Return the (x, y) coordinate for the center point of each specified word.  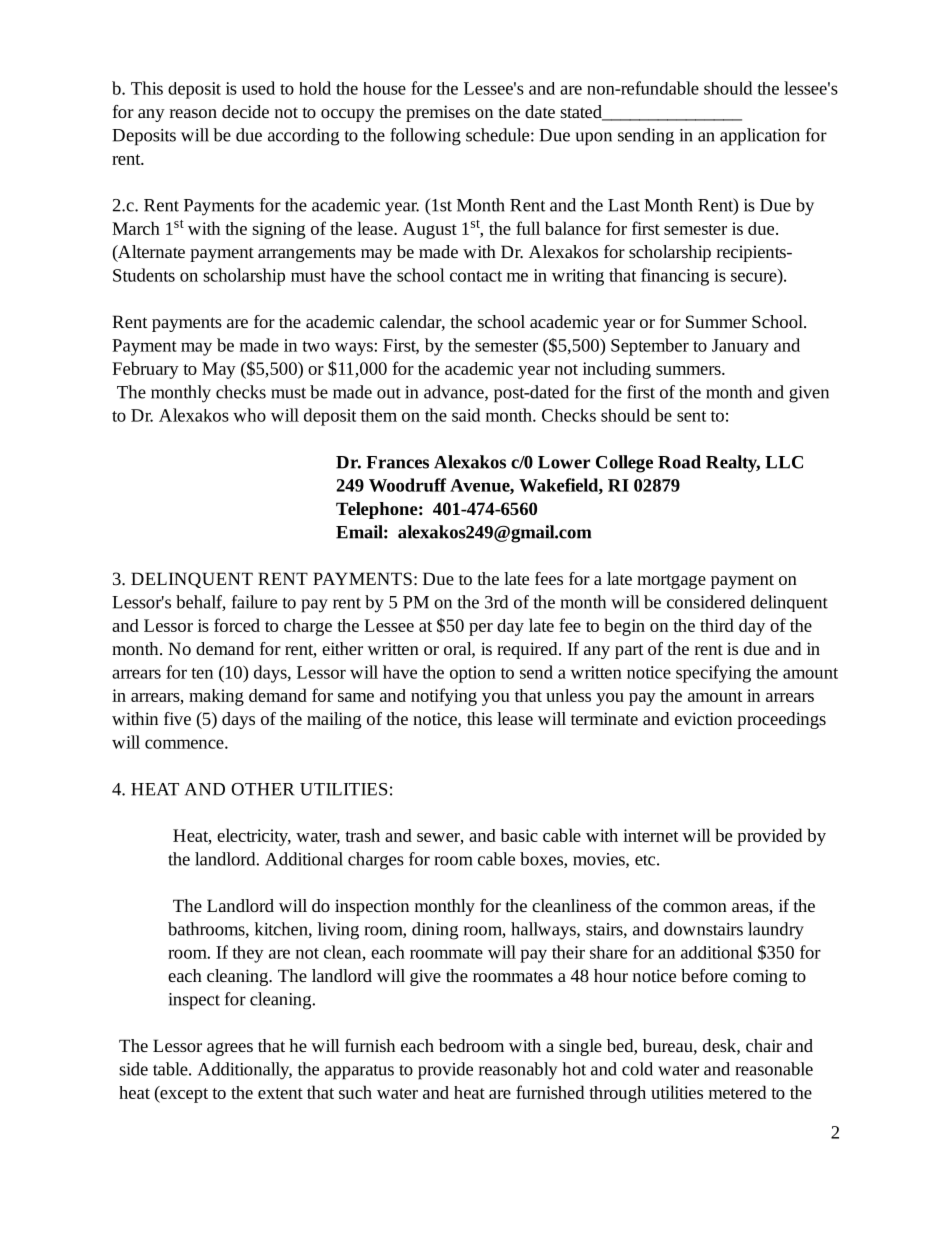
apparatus (359, 1072)
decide (245, 111)
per (481, 629)
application (760, 137)
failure (254, 602)
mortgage (671, 581)
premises (438, 113)
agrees (230, 1049)
